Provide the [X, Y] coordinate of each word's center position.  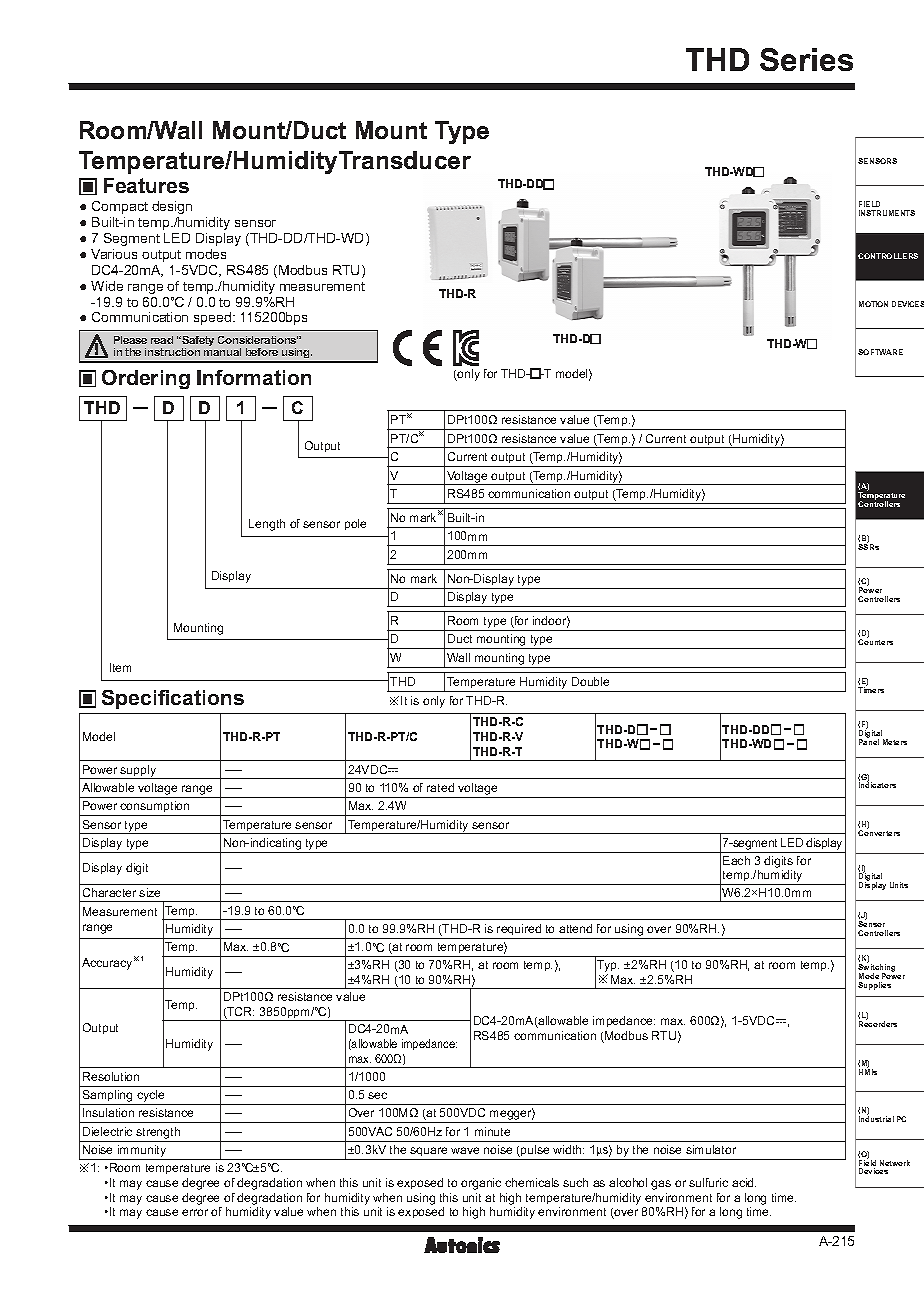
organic [481, 1184]
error [195, 1212]
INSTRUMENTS [887, 213]
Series [806, 59]
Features [146, 185]
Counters [875, 642]
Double [590, 681]
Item [120, 667]
